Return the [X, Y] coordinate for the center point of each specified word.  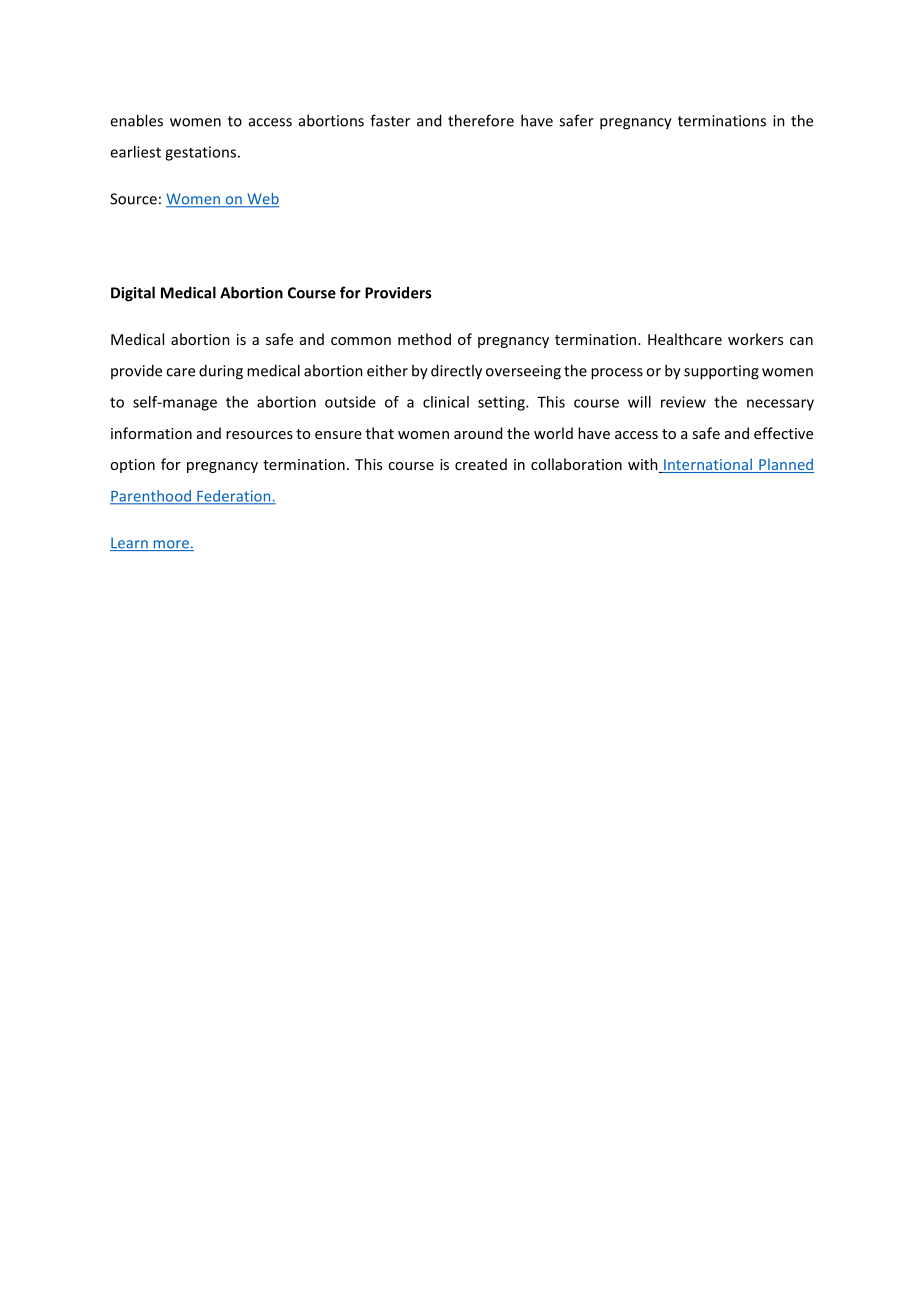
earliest [135, 152]
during [221, 372]
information [151, 433]
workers [755, 339]
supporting [721, 372]
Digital [133, 294]
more [171, 545]
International [708, 465]
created [481, 464]
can [801, 341]
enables [136, 120]
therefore [481, 120]
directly [456, 372]
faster [390, 120]
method [424, 339]
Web [262, 200]
